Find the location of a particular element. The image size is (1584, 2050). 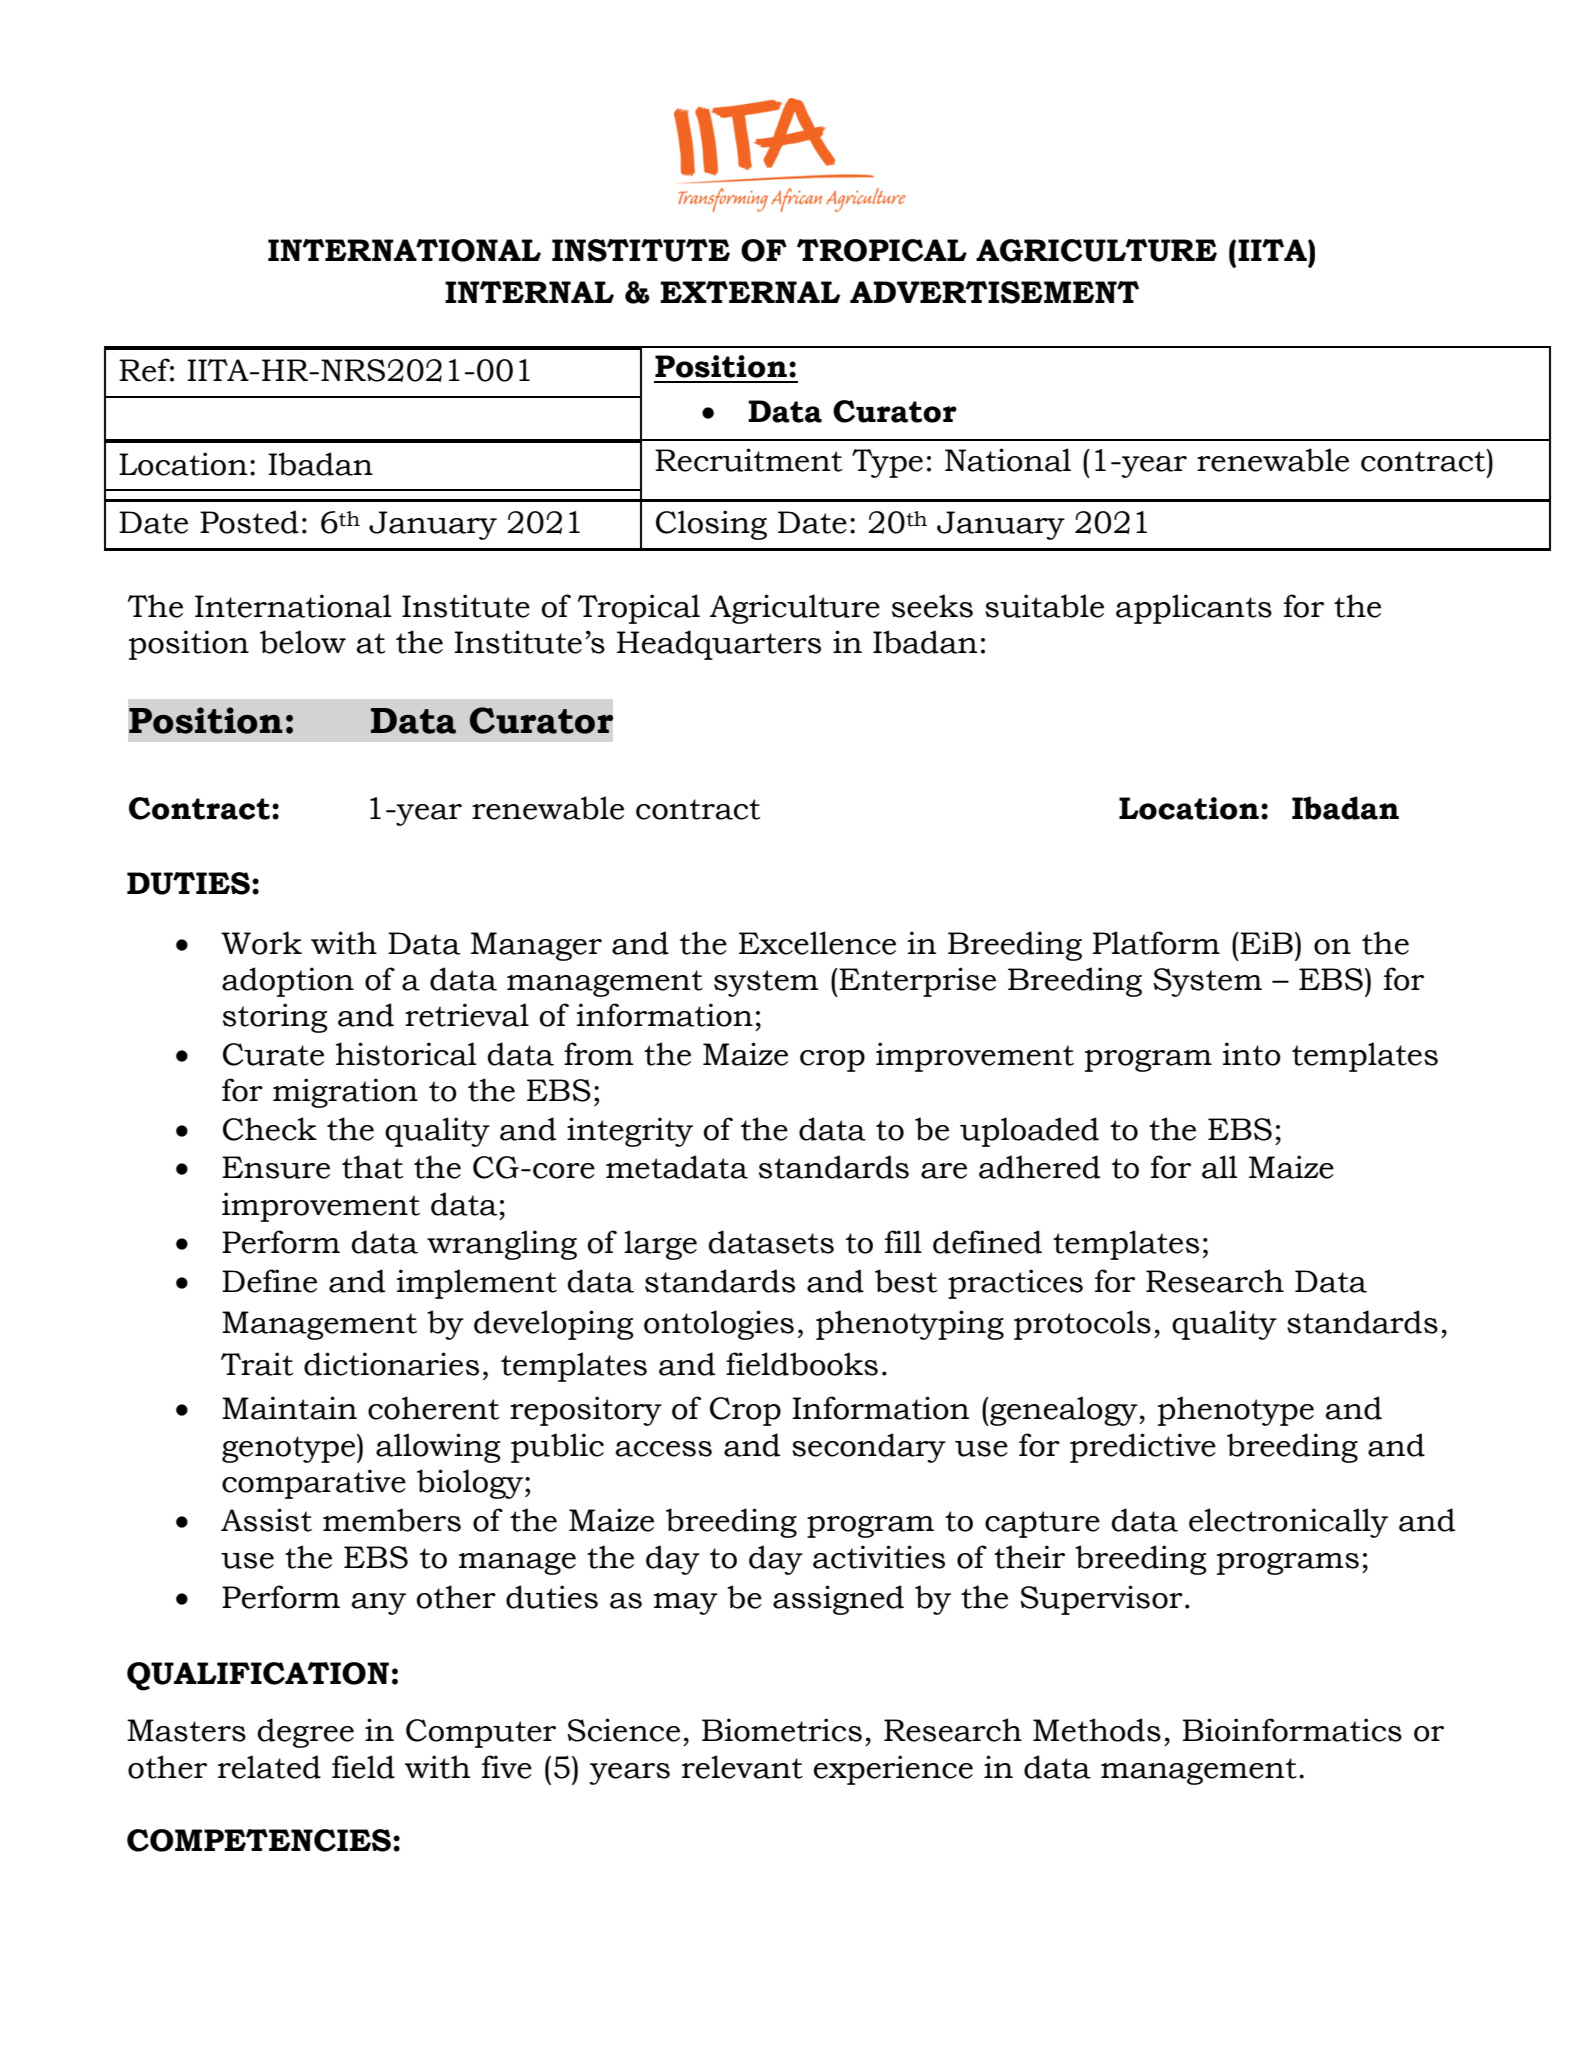

relevant is located at coordinates (742, 1767).
